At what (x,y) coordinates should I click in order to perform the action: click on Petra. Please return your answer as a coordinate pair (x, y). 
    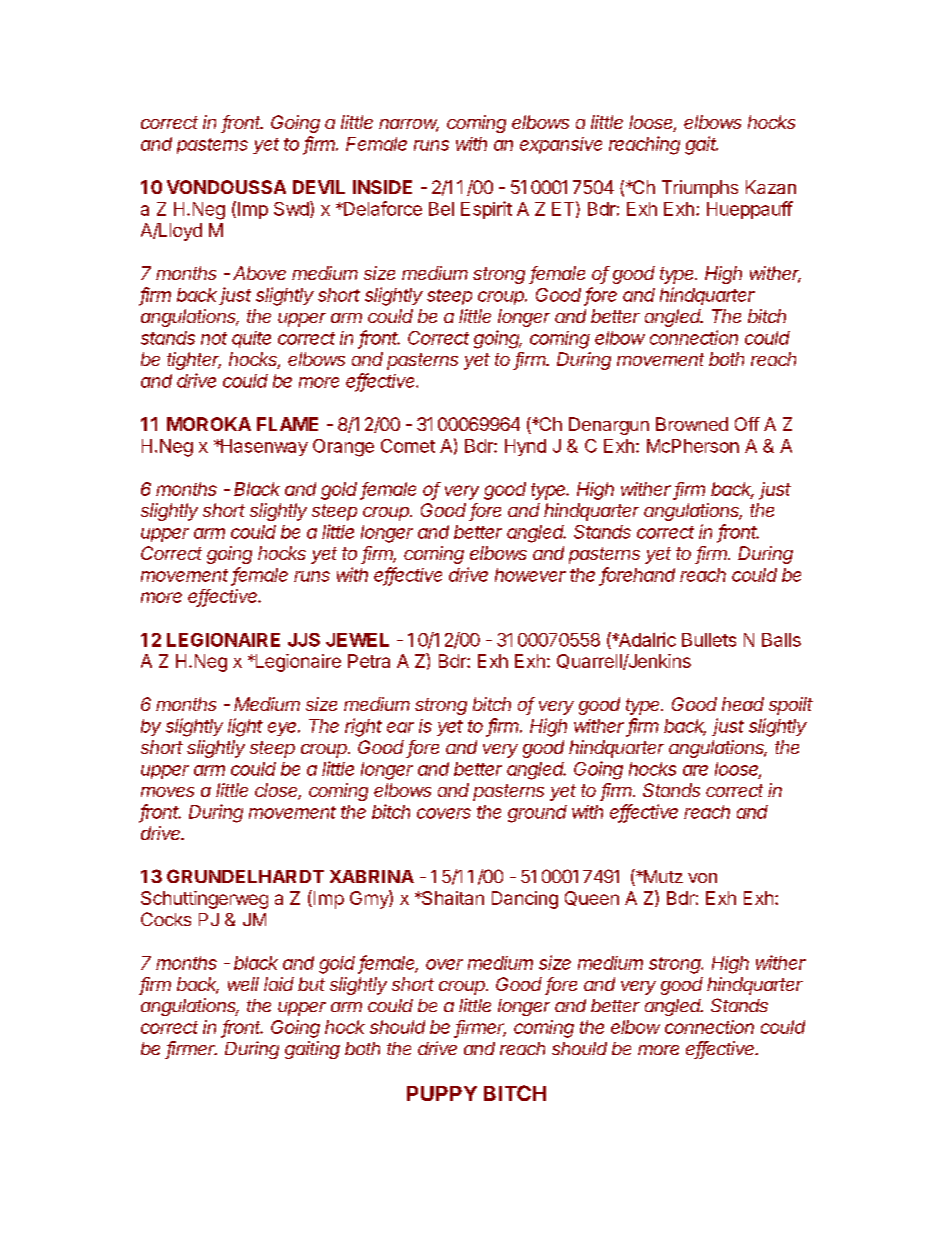
    Looking at the image, I should click on (369, 661).
